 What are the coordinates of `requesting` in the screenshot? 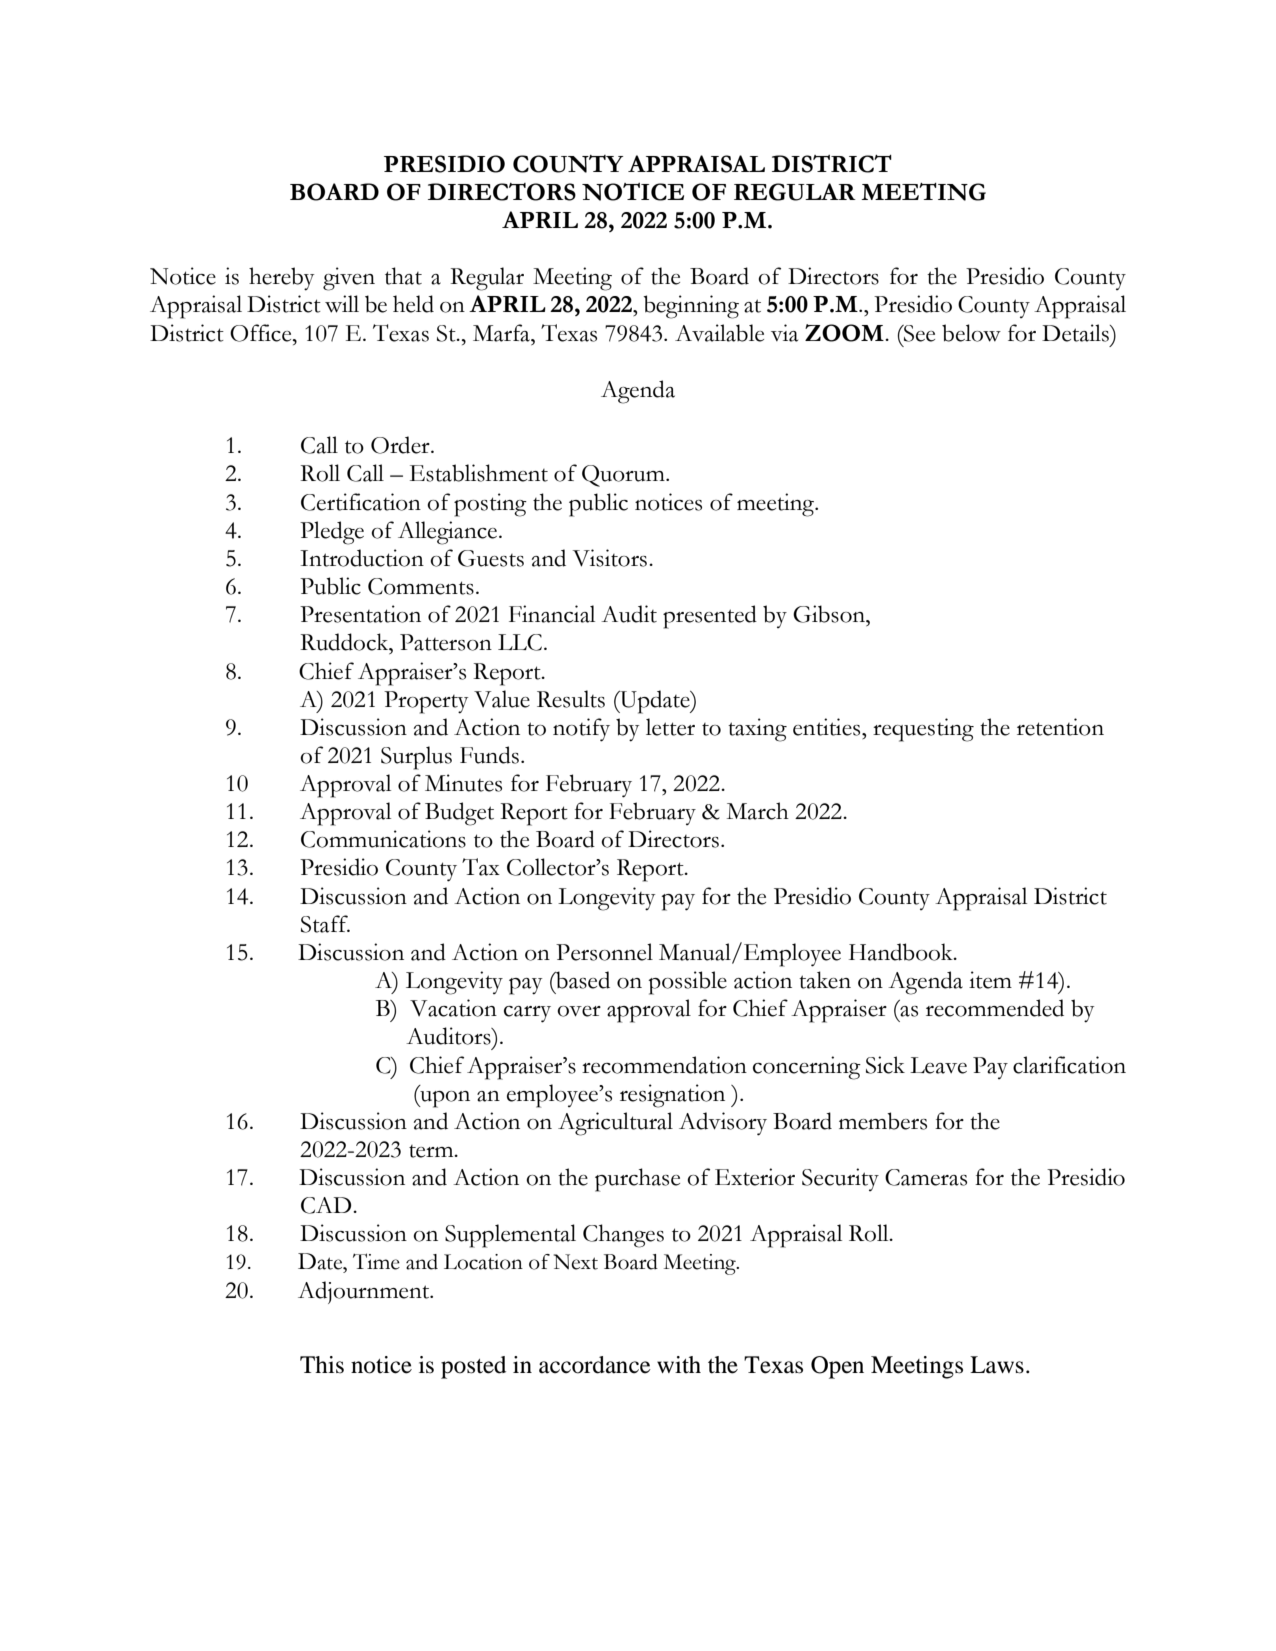 It's located at (923, 730).
